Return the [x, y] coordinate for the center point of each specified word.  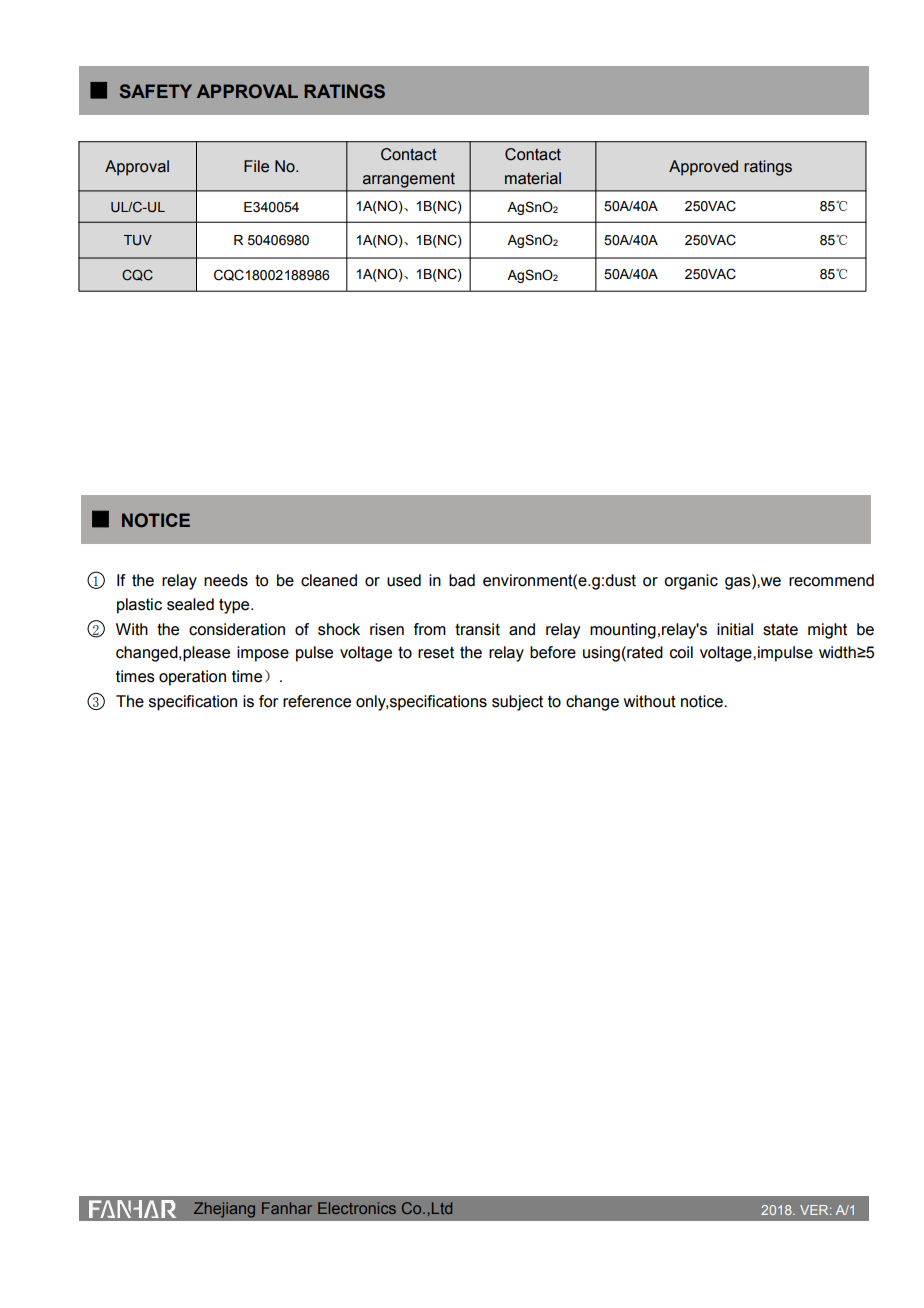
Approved [703, 168]
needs [226, 580]
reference [317, 701]
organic [691, 582]
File [256, 166]
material [533, 178]
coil [681, 652]
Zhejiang [224, 1210]
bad [462, 580]
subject [517, 703]
